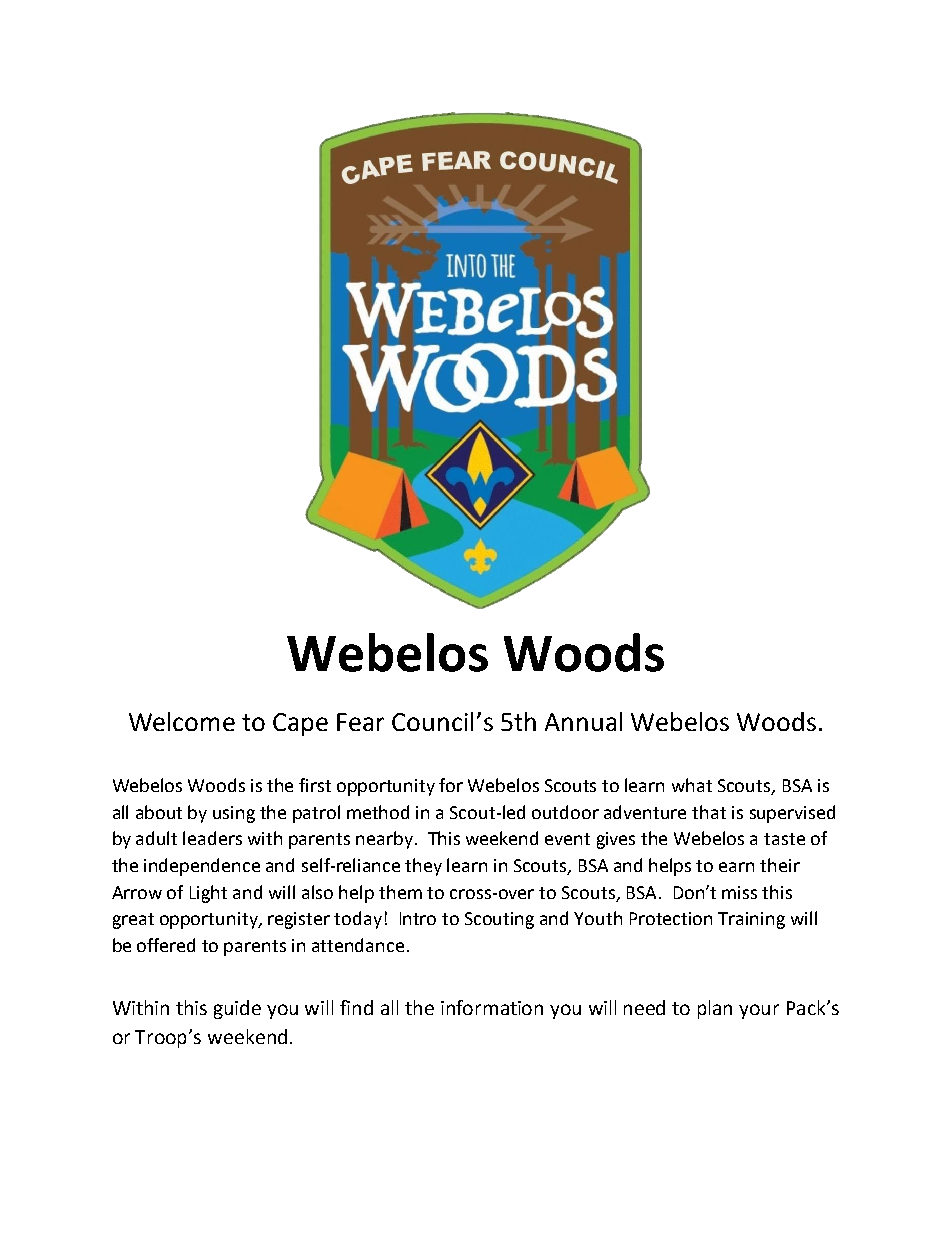 This document has height=1233, width=952. Describe the element at coordinates (166, 945) in the document. I see `offered` at that location.
